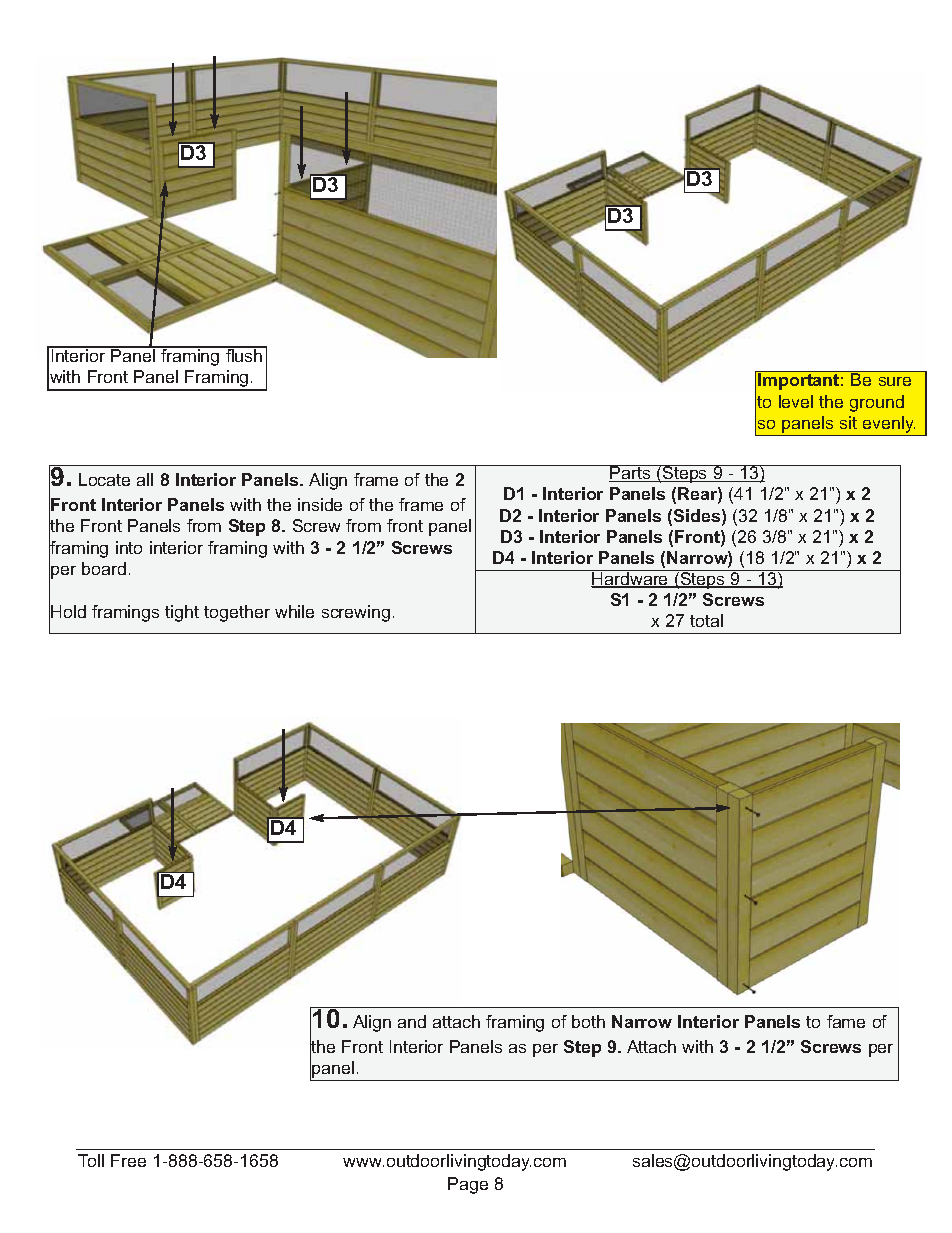 The width and height of the screenshot is (952, 1233). I want to click on while, so click(294, 611).
